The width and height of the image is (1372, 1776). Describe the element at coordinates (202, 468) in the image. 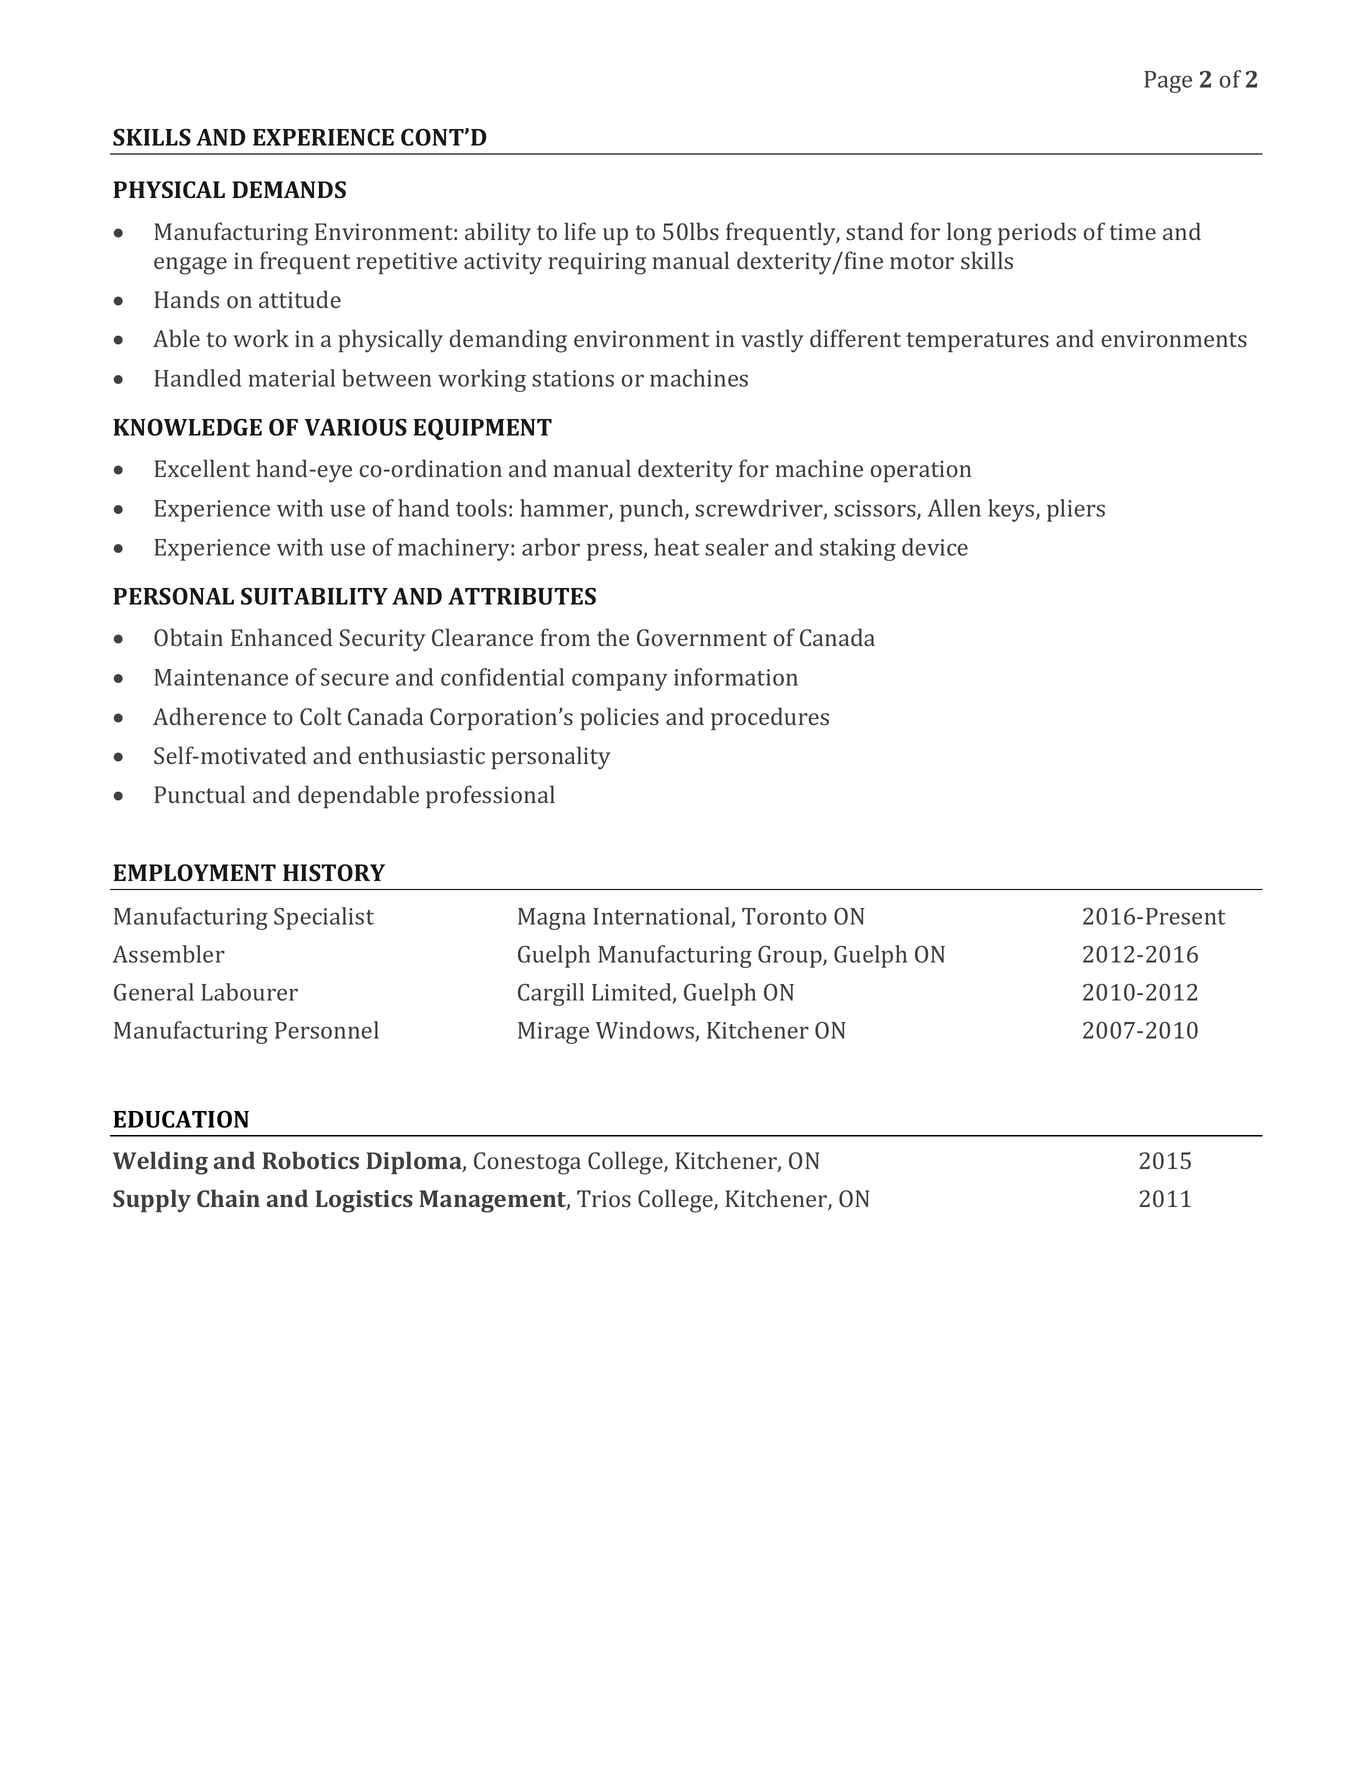

I see `Excellent` at that location.
